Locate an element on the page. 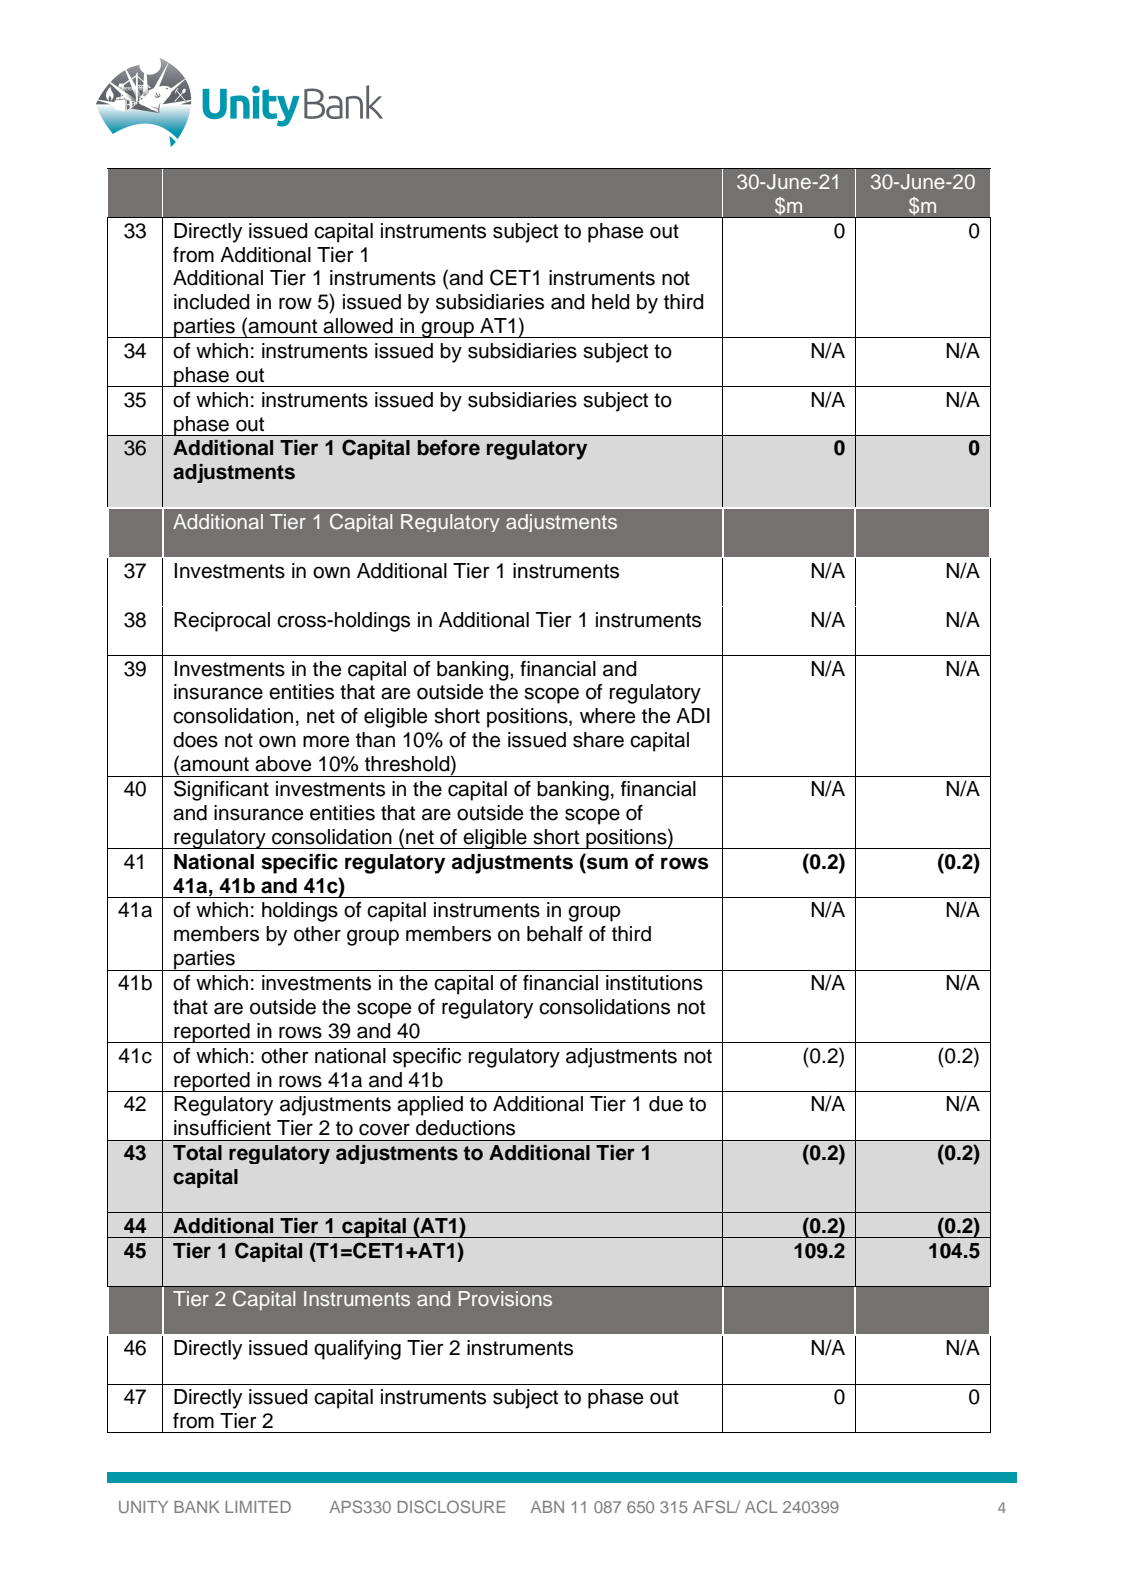  LIMITED is located at coordinates (258, 1507).
